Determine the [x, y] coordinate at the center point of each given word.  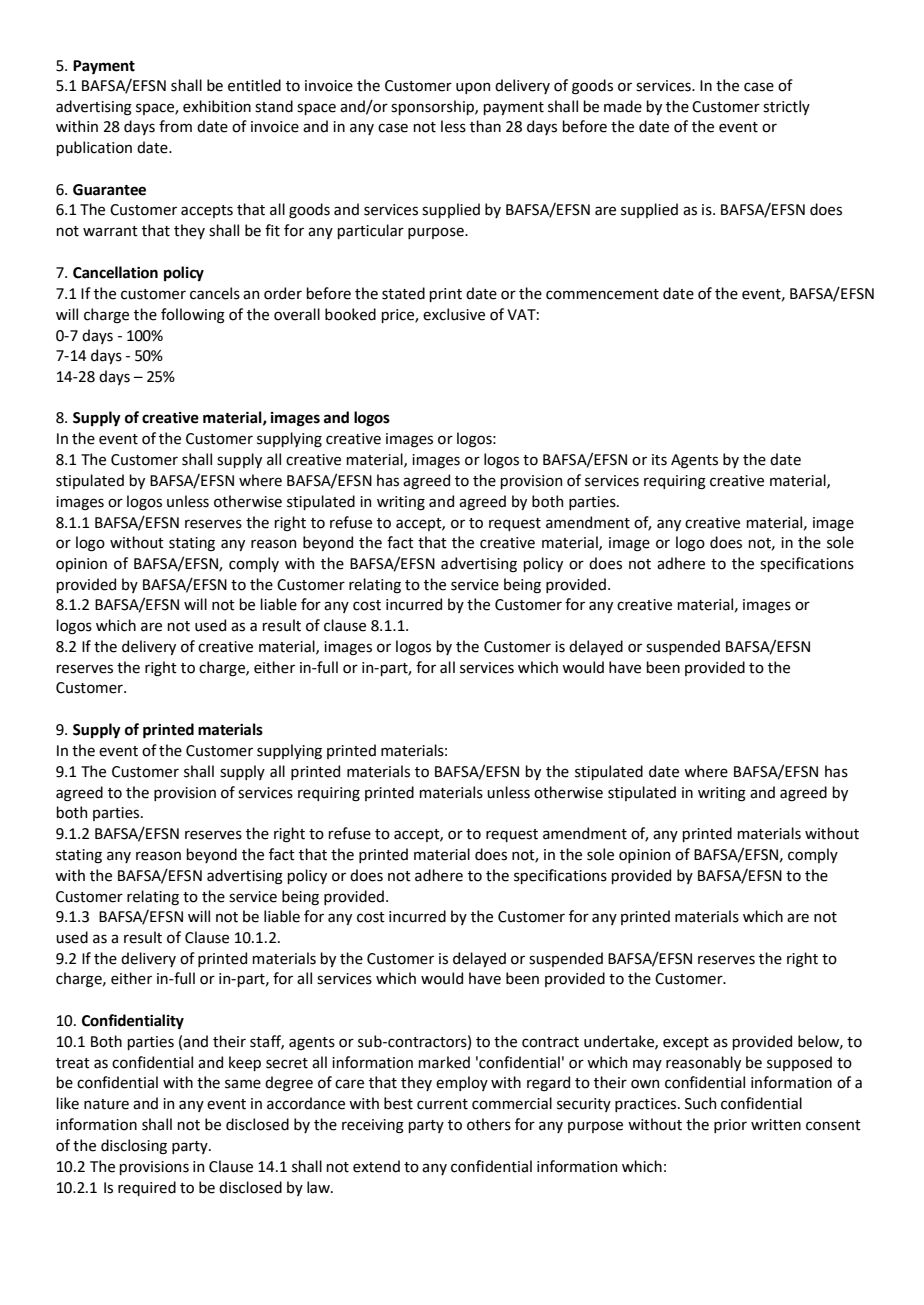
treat [73, 1063]
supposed [799, 1063]
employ [462, 1083]
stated [403, 293]
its [659, 460]
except [686, 1043]
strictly [786, 107]
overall [297, 314]
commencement [602, 294]
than [485, 126]
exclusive [454, 314]
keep [245, 1063]
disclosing [134, 1146]
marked [444, 1062]
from [175, 126]
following [193, 316]
